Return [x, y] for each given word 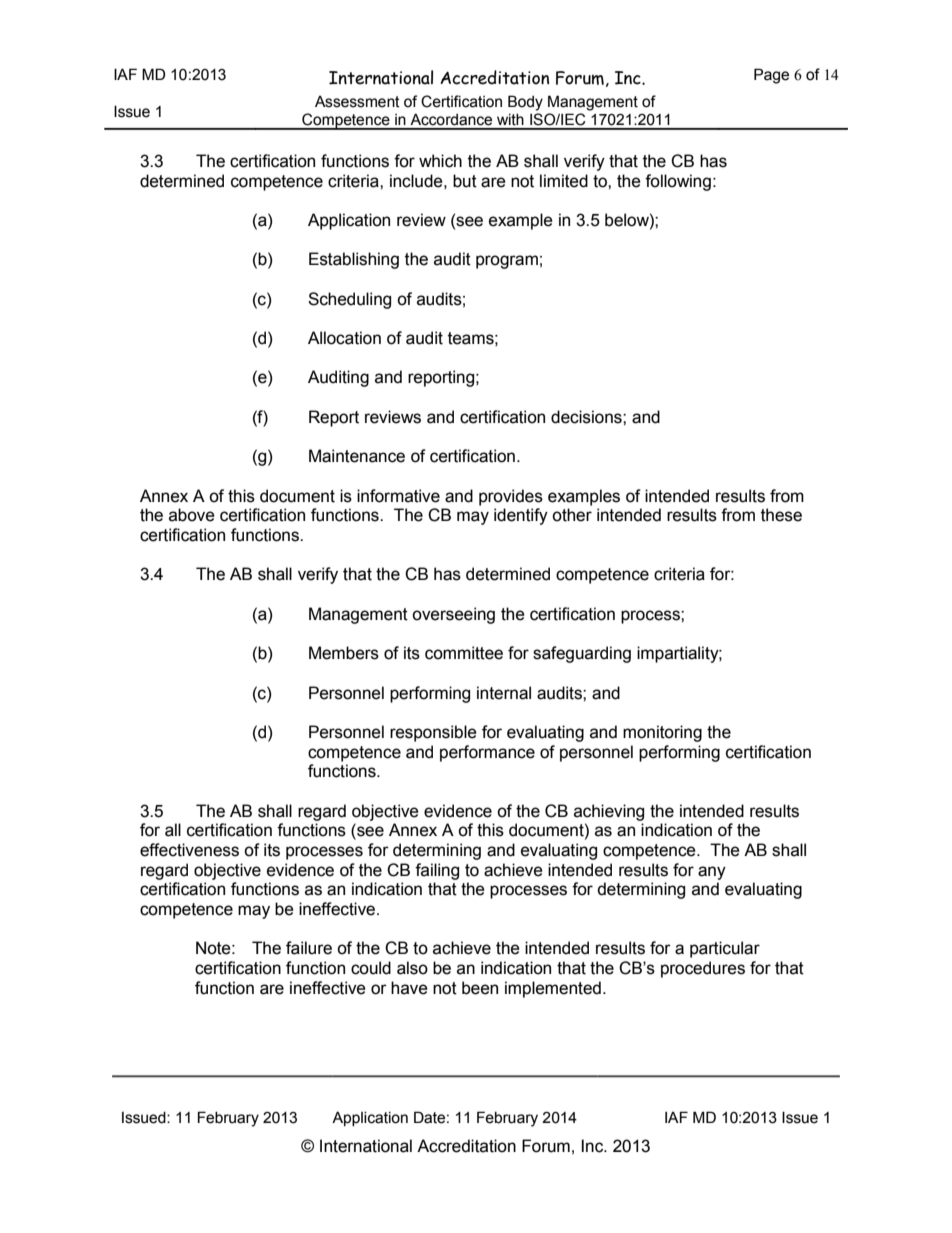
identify [521, 516]
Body [525, 103]
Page [771, 76]
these [781, 515]
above [192, 515]
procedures [703, 969]
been [480, 988]
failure [309, 948]
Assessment [357, 102]
